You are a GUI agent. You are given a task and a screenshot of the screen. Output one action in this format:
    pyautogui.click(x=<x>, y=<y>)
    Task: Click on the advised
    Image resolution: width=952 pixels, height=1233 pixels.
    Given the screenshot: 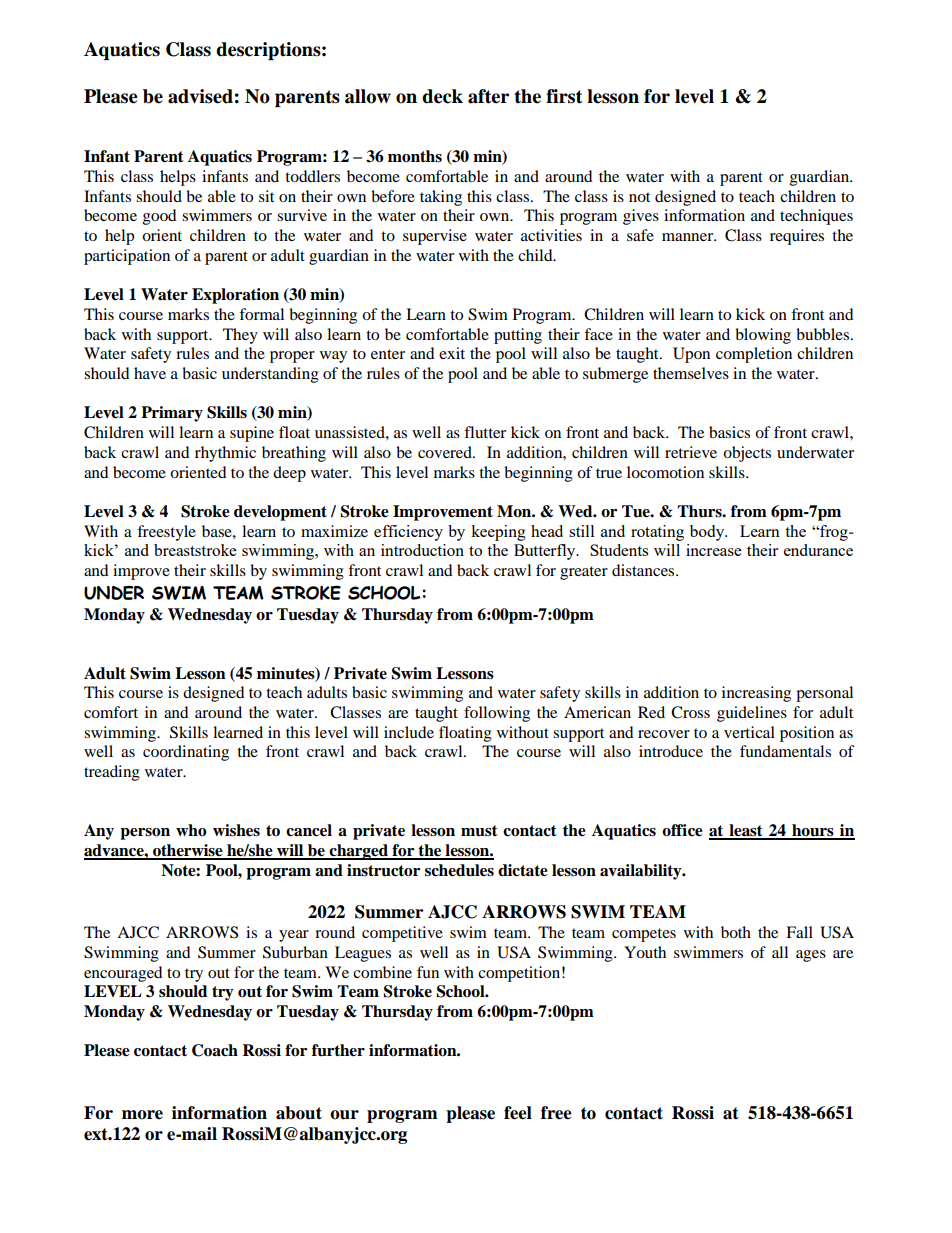 What is the action you would take?
    pyautogui.click(x=200, y=96)
